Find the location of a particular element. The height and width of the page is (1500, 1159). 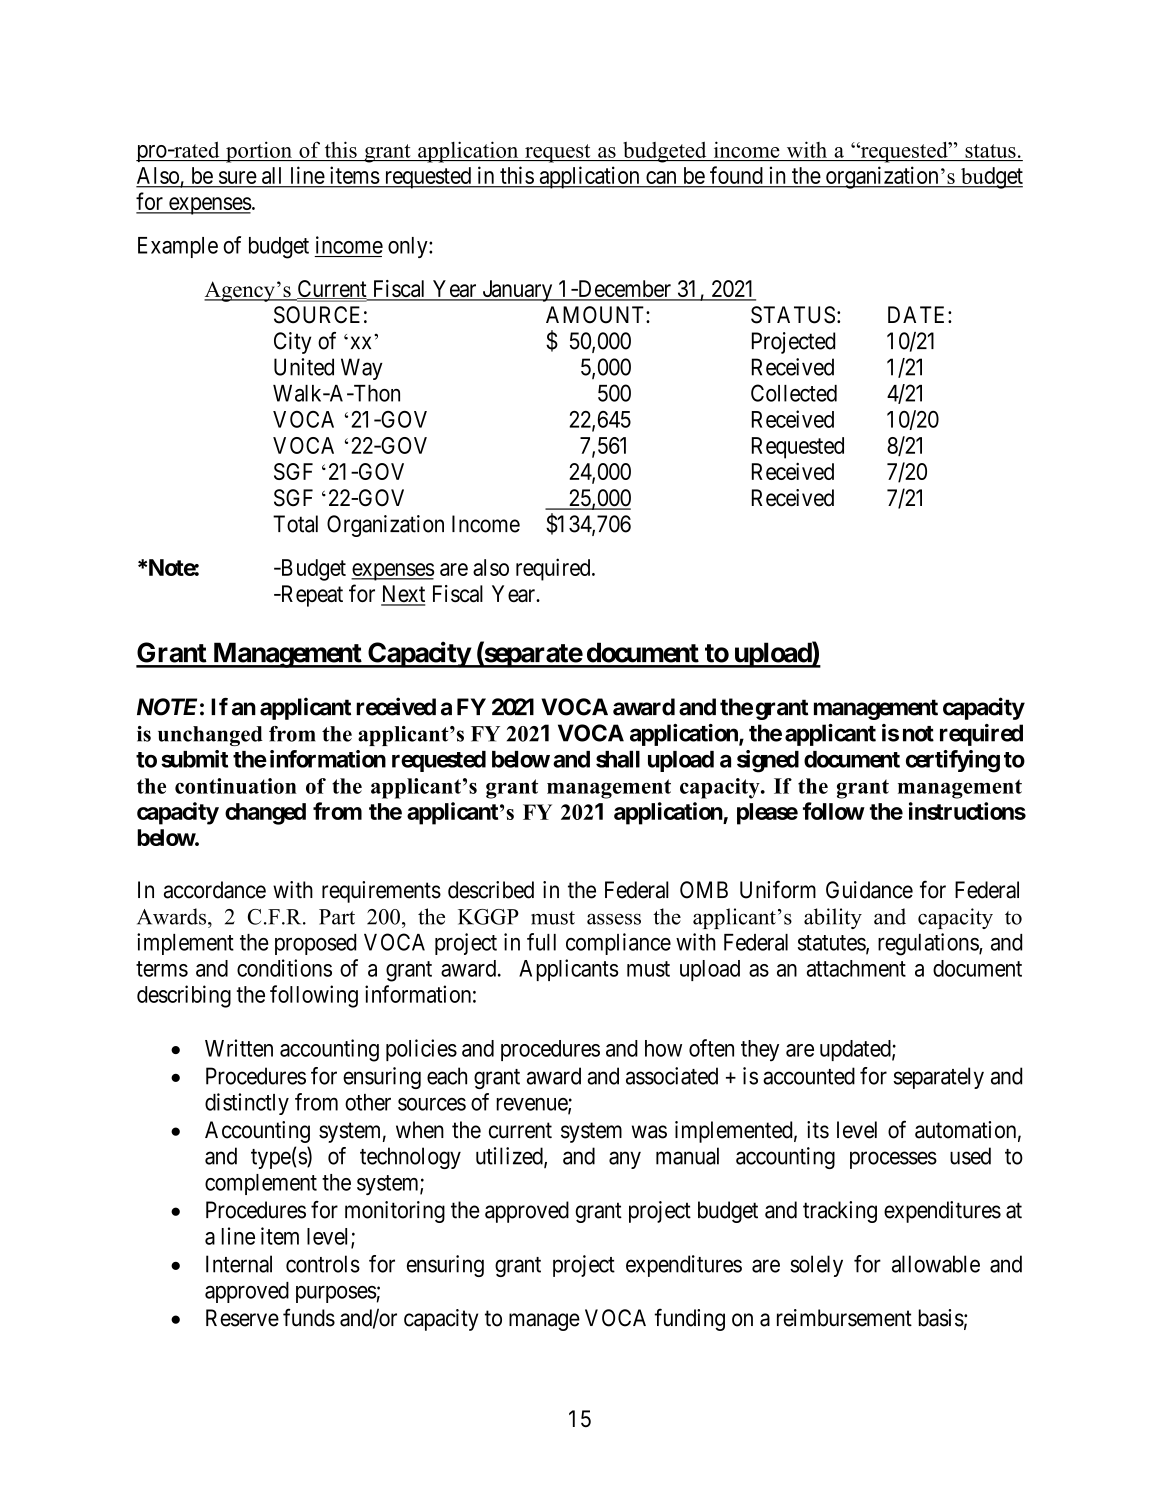

funding is located at coordinates (690, 1319).
